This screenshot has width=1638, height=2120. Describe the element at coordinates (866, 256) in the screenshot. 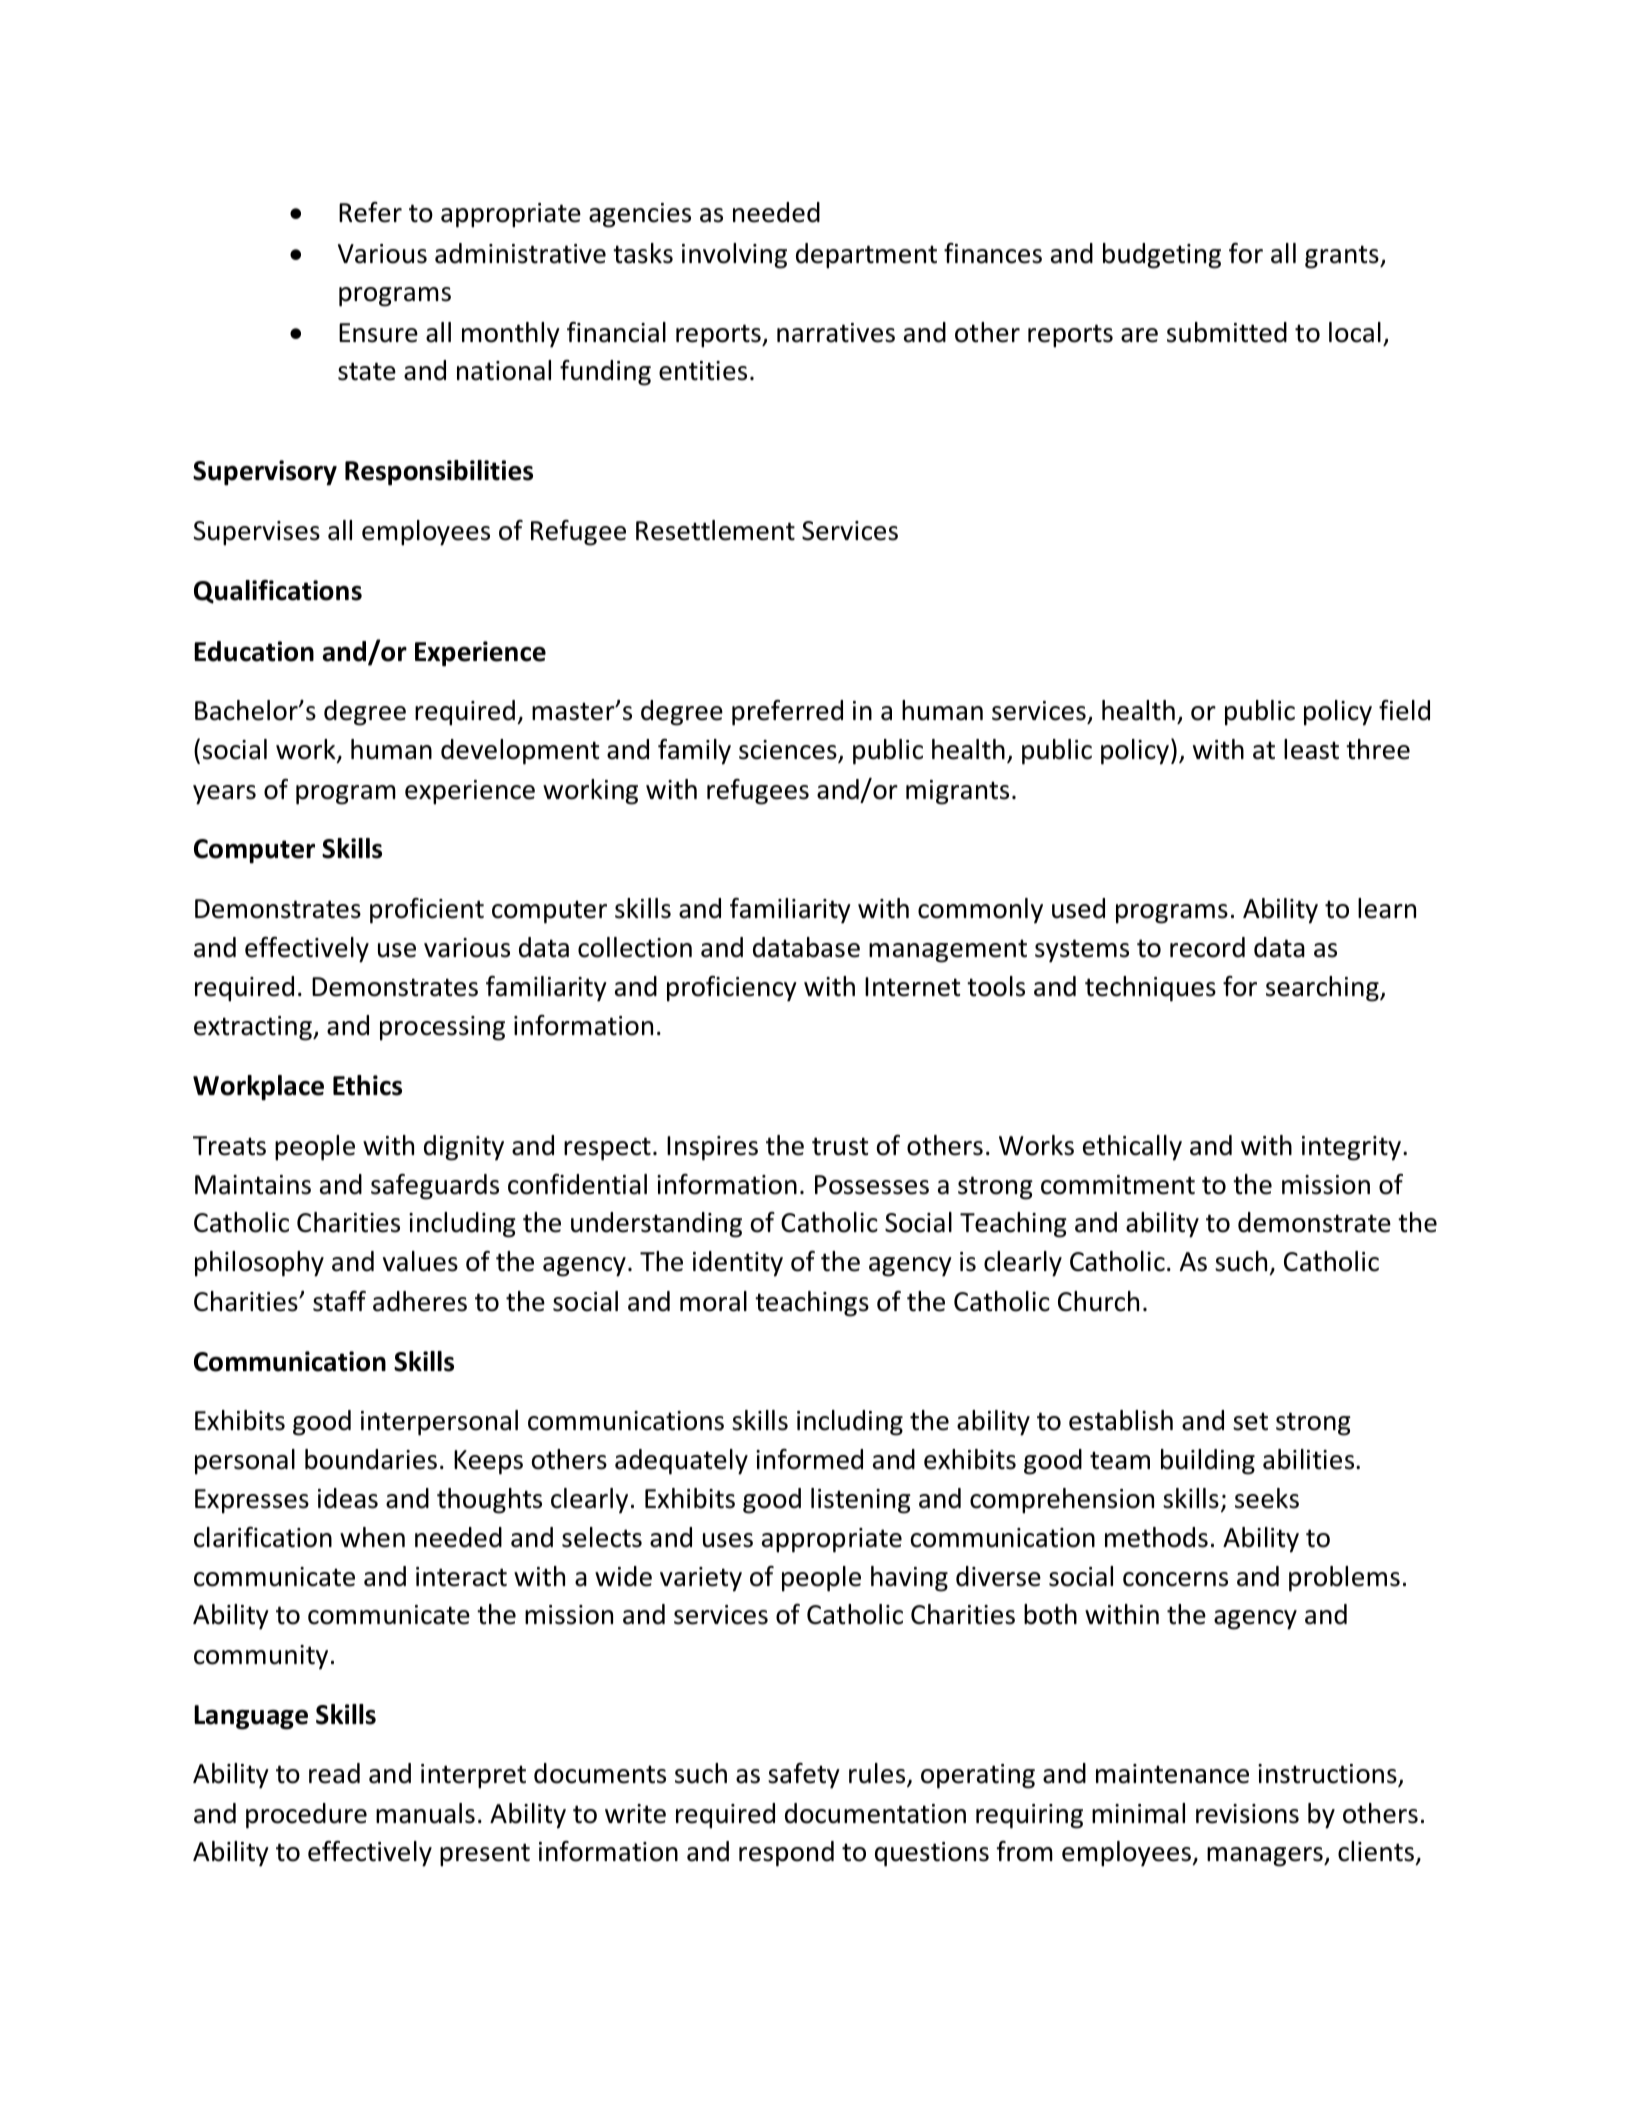

I see `department` at that location.
